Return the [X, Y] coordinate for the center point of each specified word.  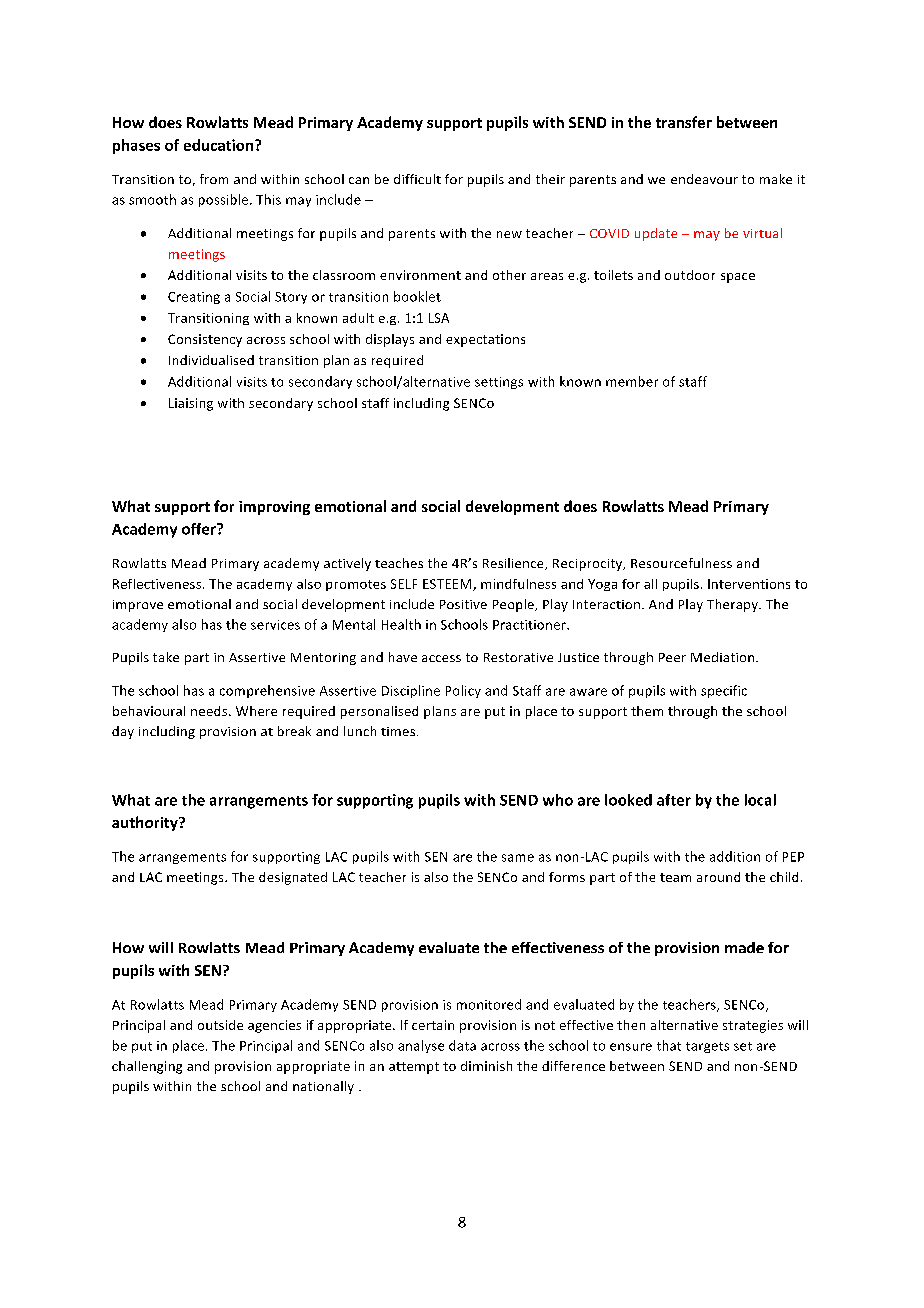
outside [220, 1025]
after [674, 800]
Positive [463, 604]
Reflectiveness [158, 584]
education [220, 145]
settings [499, 383]
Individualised [211, 360]
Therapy [733, 605]
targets [707, 1047]
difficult [417, 179]
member [632, 381]
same [518, 858]
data [462, 1045]
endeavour [704, 179]
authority [146, 823]
